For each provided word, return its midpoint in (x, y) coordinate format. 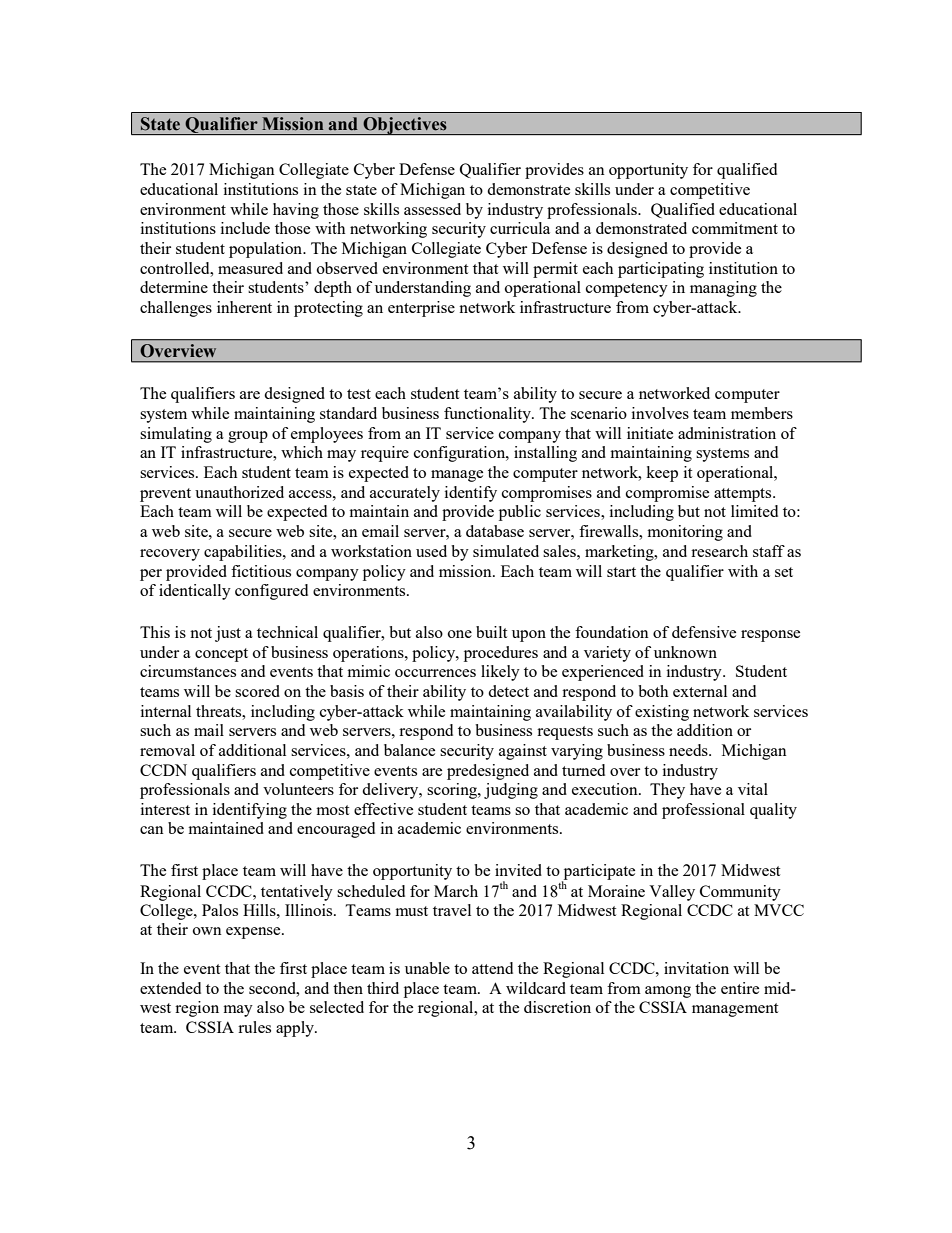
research (719, 551)
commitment (735, 228)
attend (492, 968)
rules (254, 1027)
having (296, 211)
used (431, 551)
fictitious (261, 571)
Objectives (405, 126)
